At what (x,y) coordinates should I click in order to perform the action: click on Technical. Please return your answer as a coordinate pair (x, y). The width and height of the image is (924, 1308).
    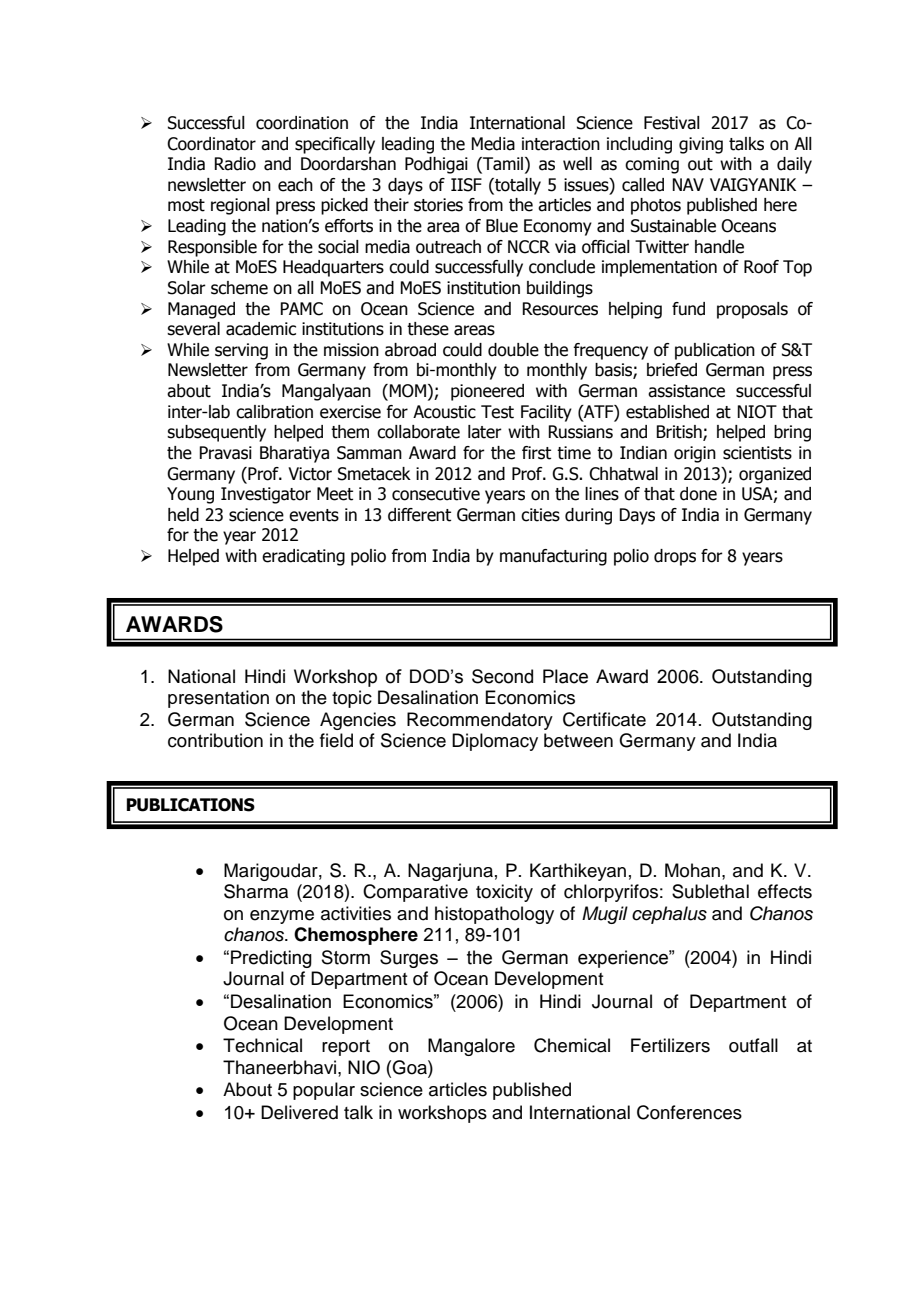
    Looking at the image, I should click on (262, 1045).
